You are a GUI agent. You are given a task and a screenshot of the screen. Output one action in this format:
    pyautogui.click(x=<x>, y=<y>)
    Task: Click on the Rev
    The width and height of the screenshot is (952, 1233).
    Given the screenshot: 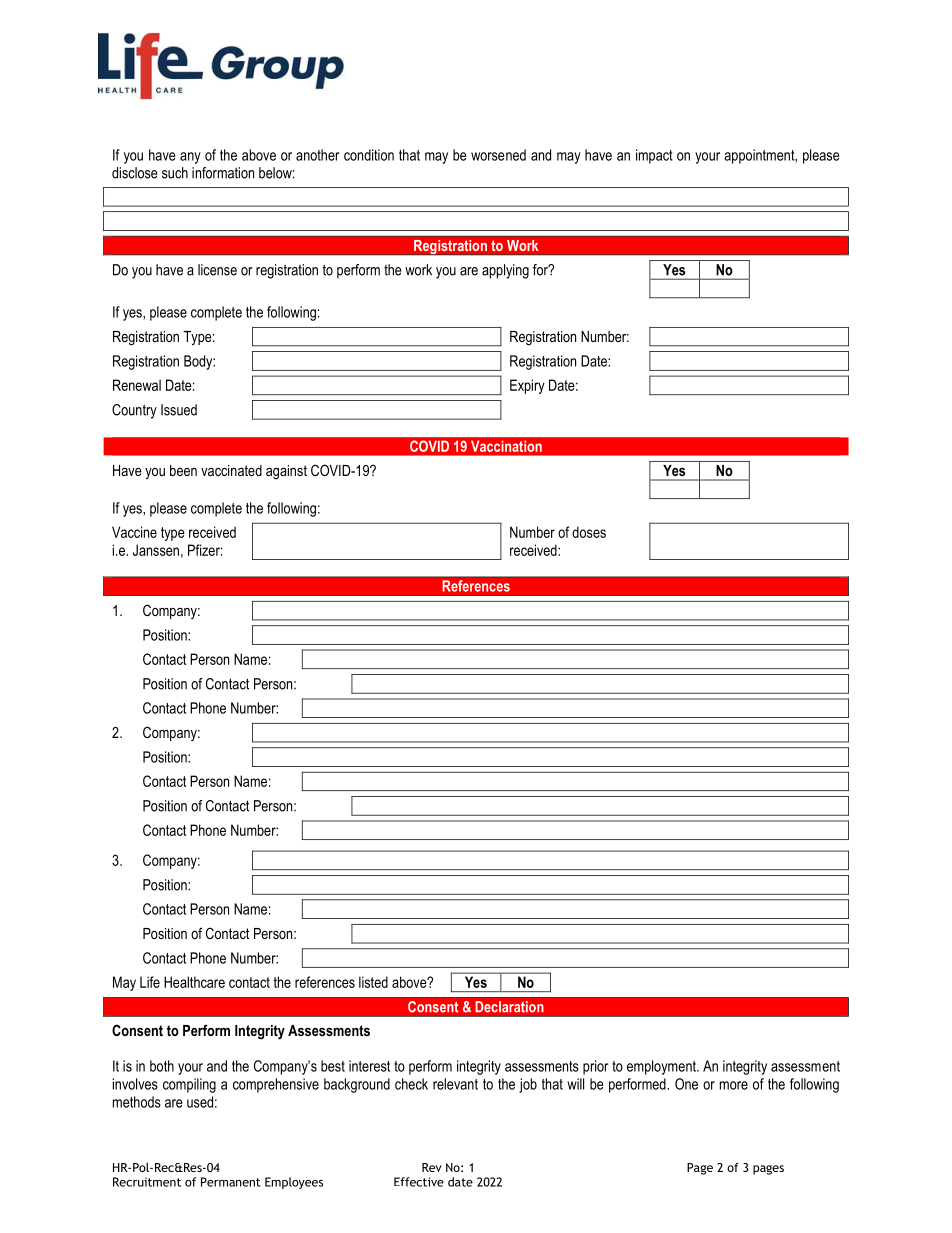 What is the action you would take?
    pyautogui.click(x=432, y=1167)
